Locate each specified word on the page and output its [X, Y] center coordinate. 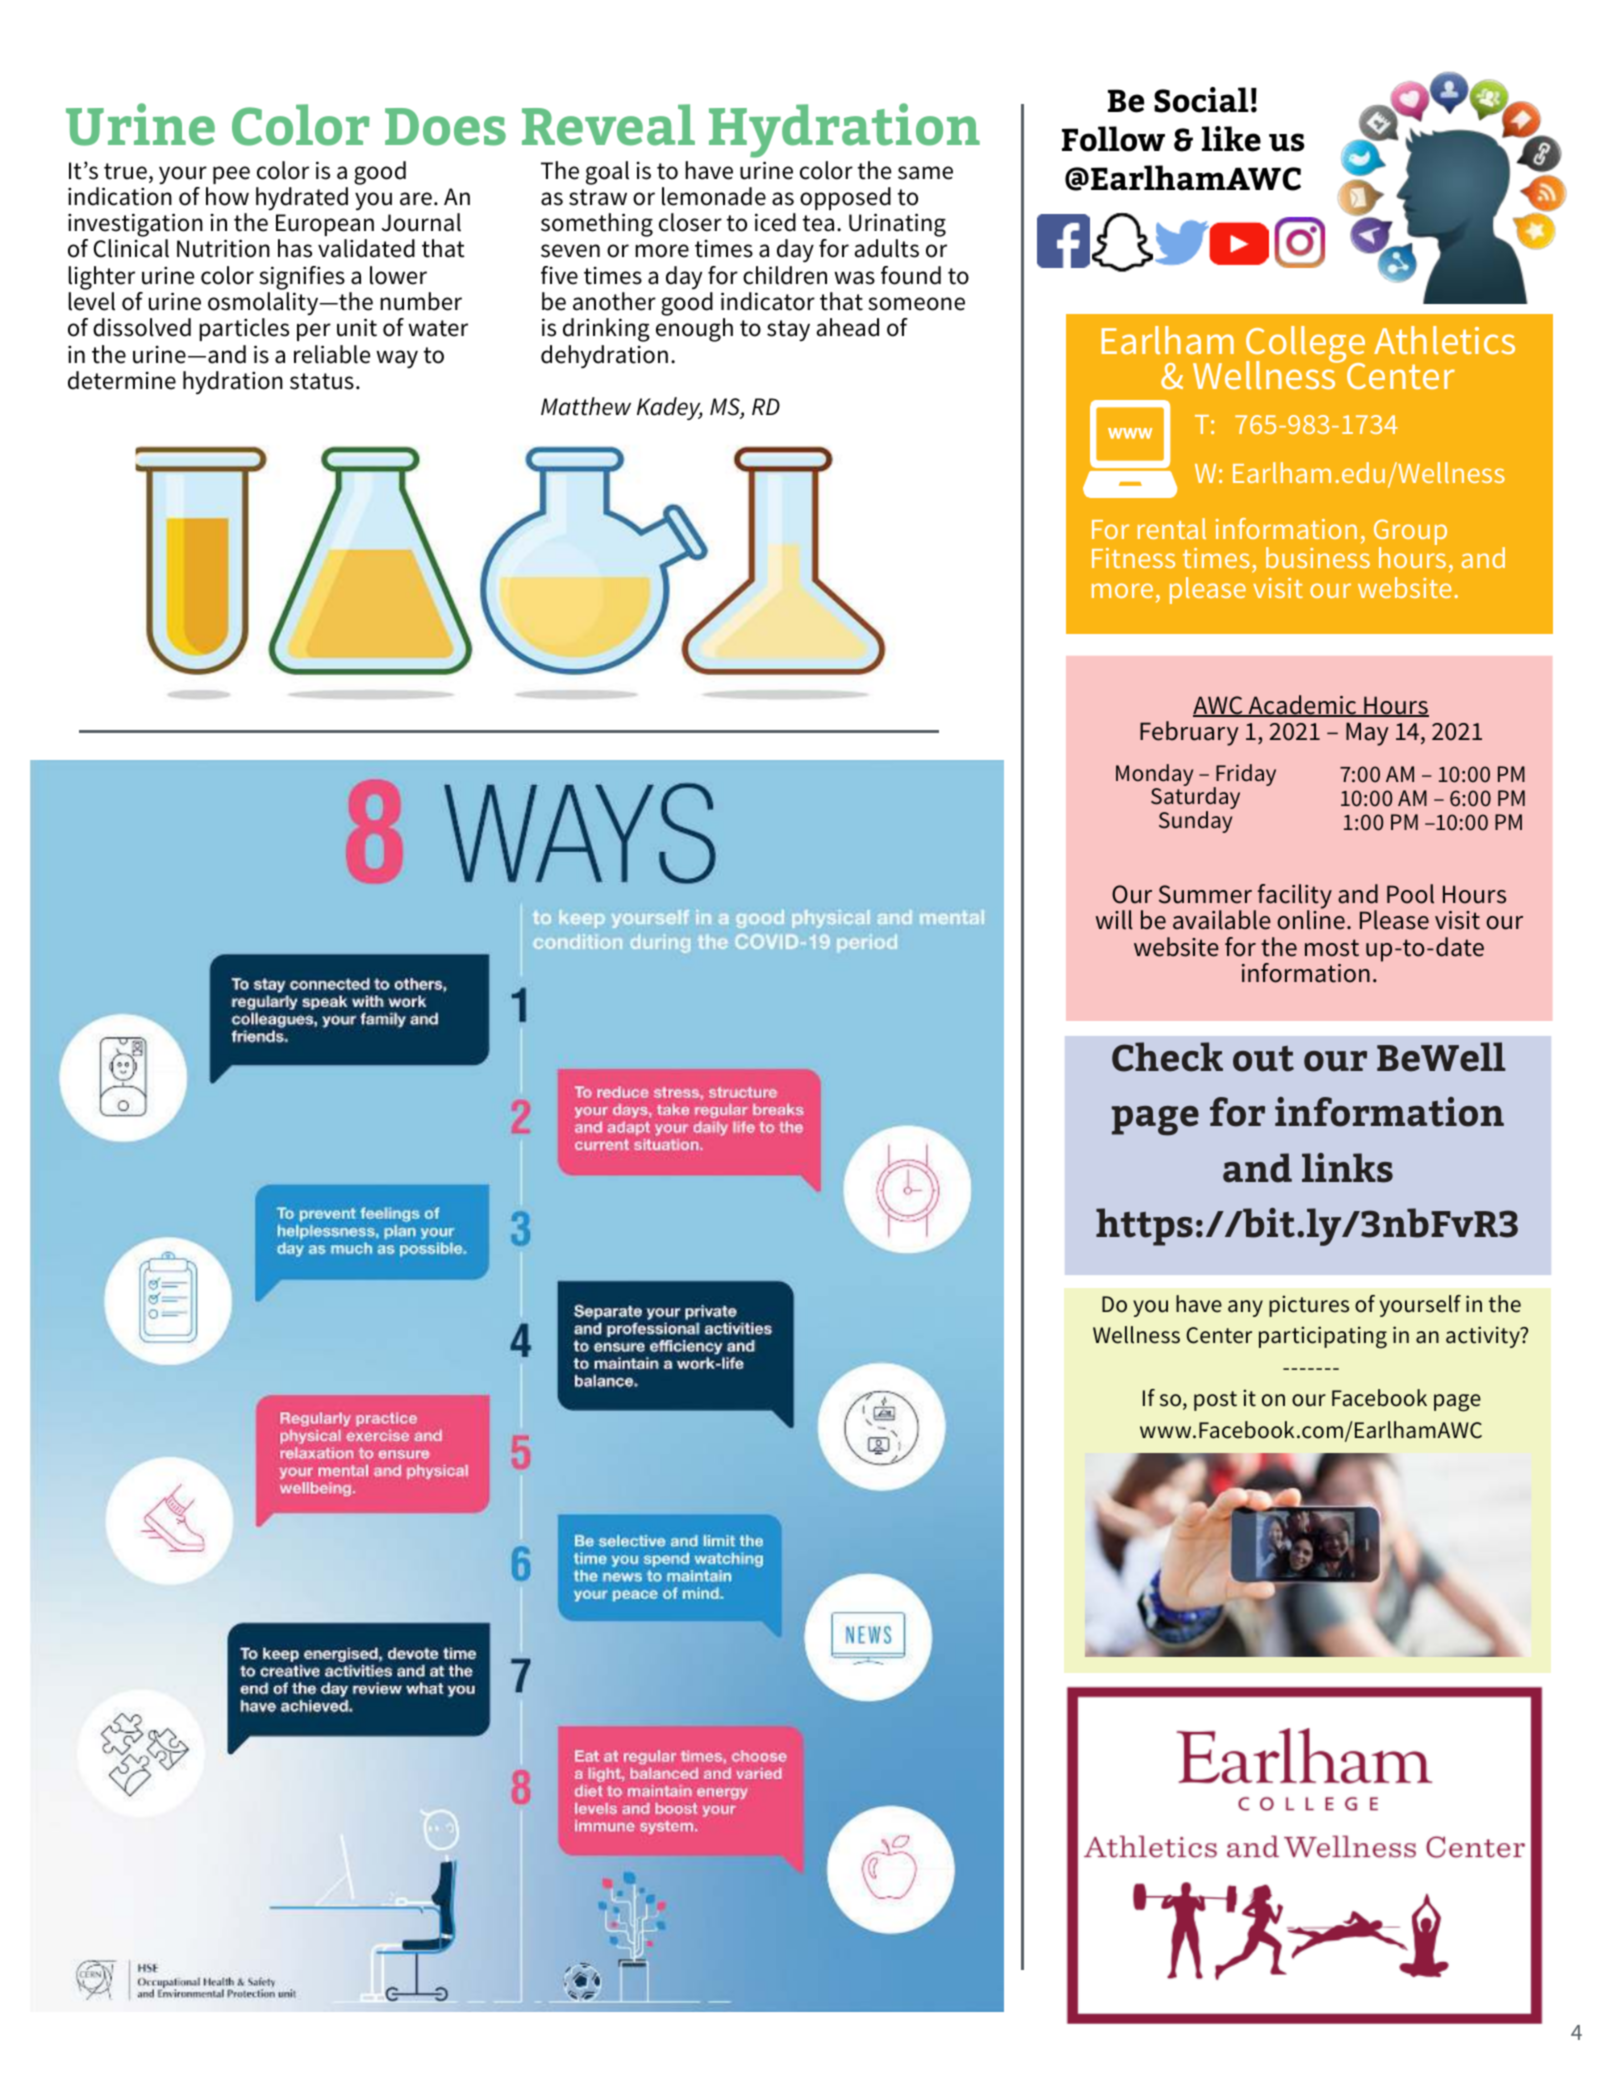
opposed [845, 198]
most [1332, 948]
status [322, 381]
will [1114, 920]
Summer [1205, 894]
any [1245, 1308]
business [1318, 557]
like [1231, 139]
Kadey [670, 408]
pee [231, 175]
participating [1323, 1337]
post [1215, 1401]
